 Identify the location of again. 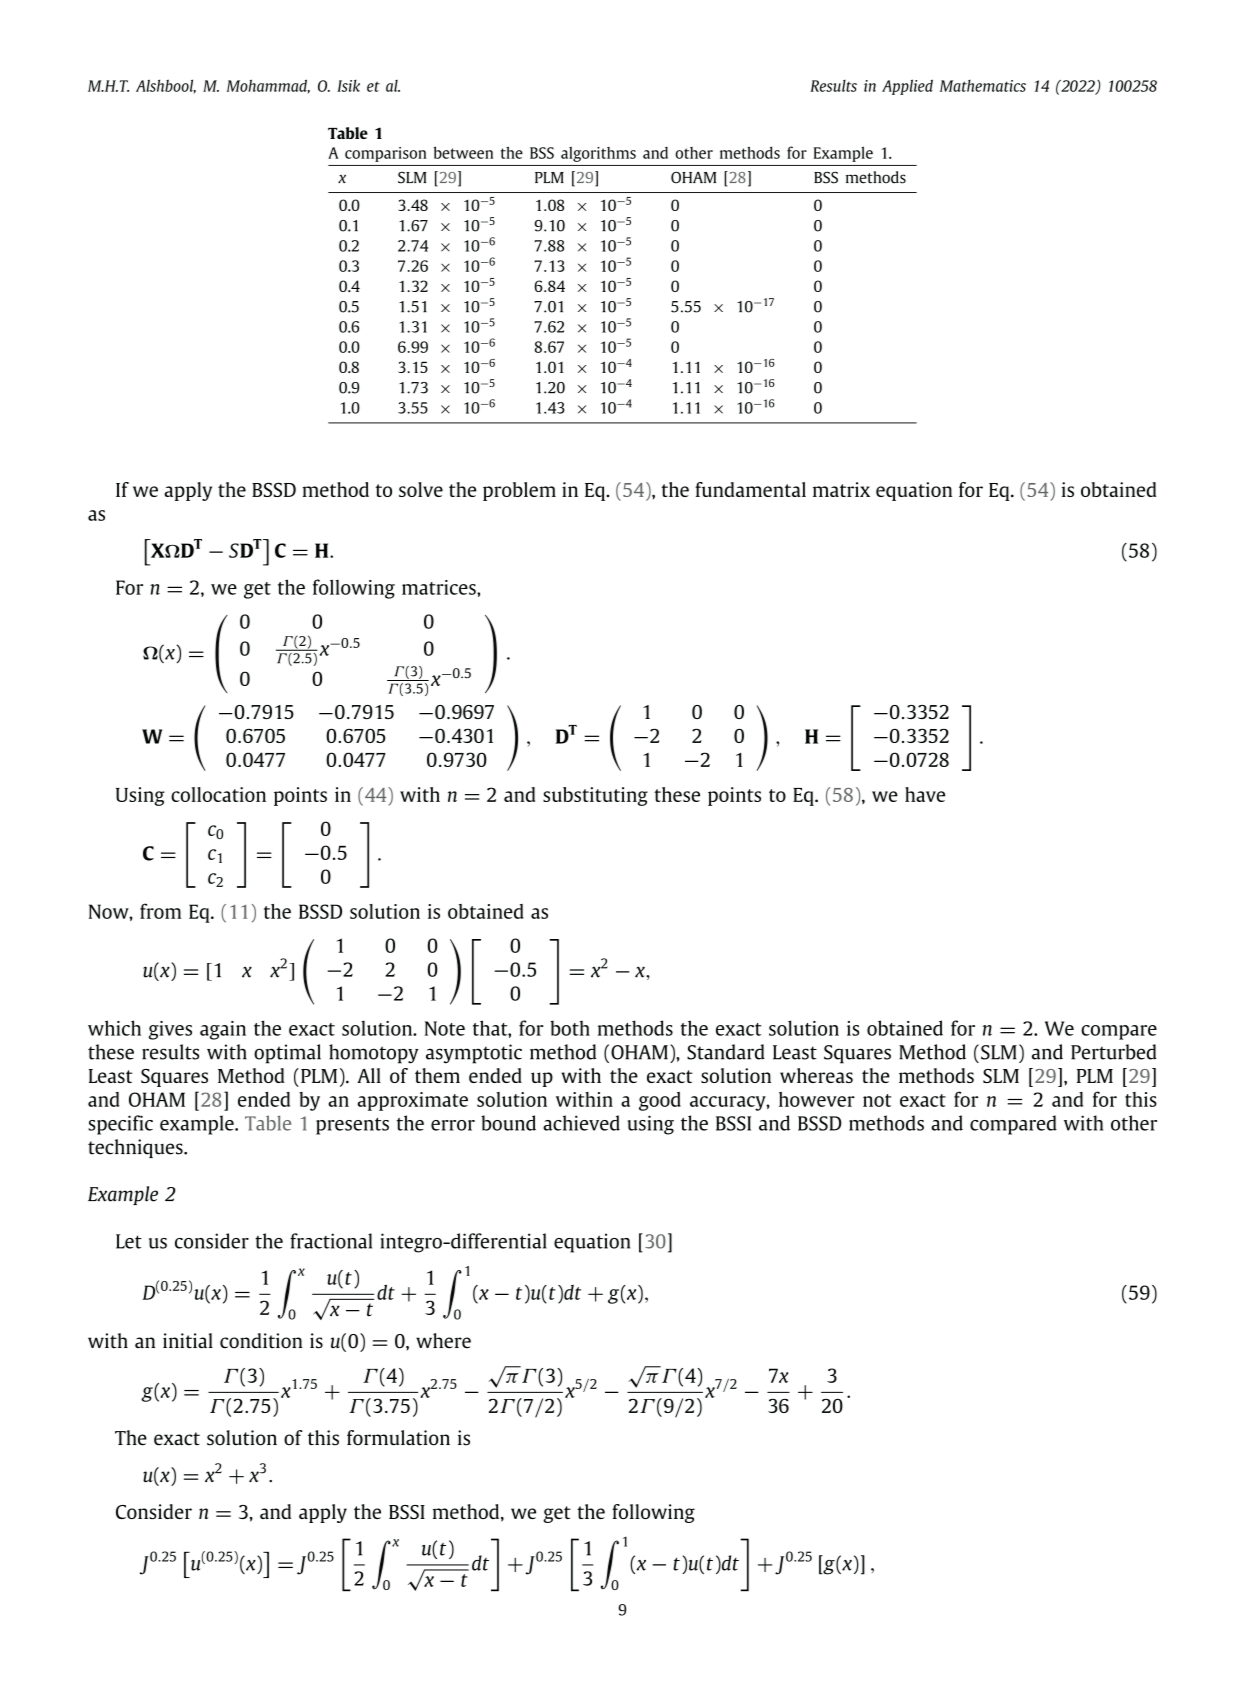
(223, 1030).
